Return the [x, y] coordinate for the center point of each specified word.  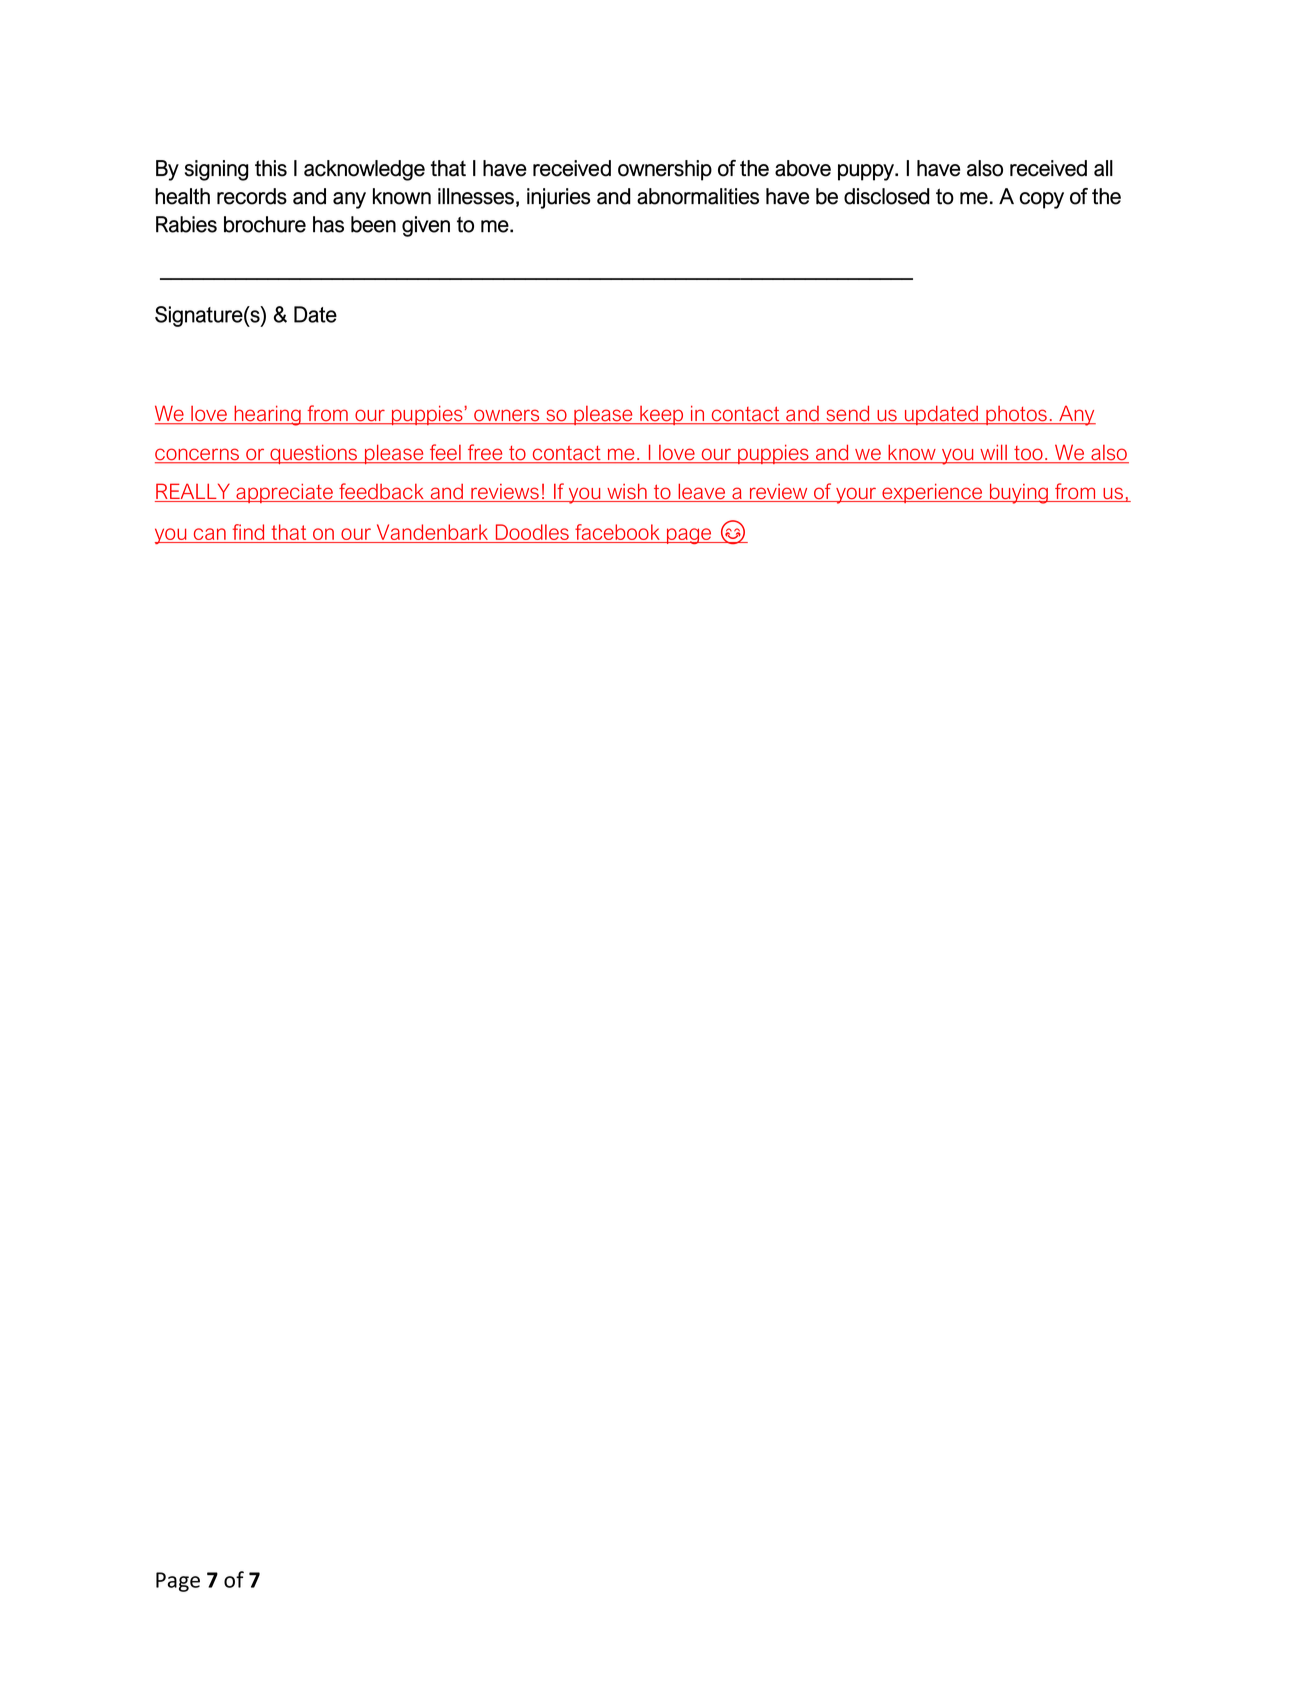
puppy [867, 172]
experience [932, 493]
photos [1016, 415]
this [271, 168]
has [328, 224]
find [248, 533]
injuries [559, 198]
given [426, 226]
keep [662, 415]
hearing [267, 415]
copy [1042, 200]
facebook [617, 533]
